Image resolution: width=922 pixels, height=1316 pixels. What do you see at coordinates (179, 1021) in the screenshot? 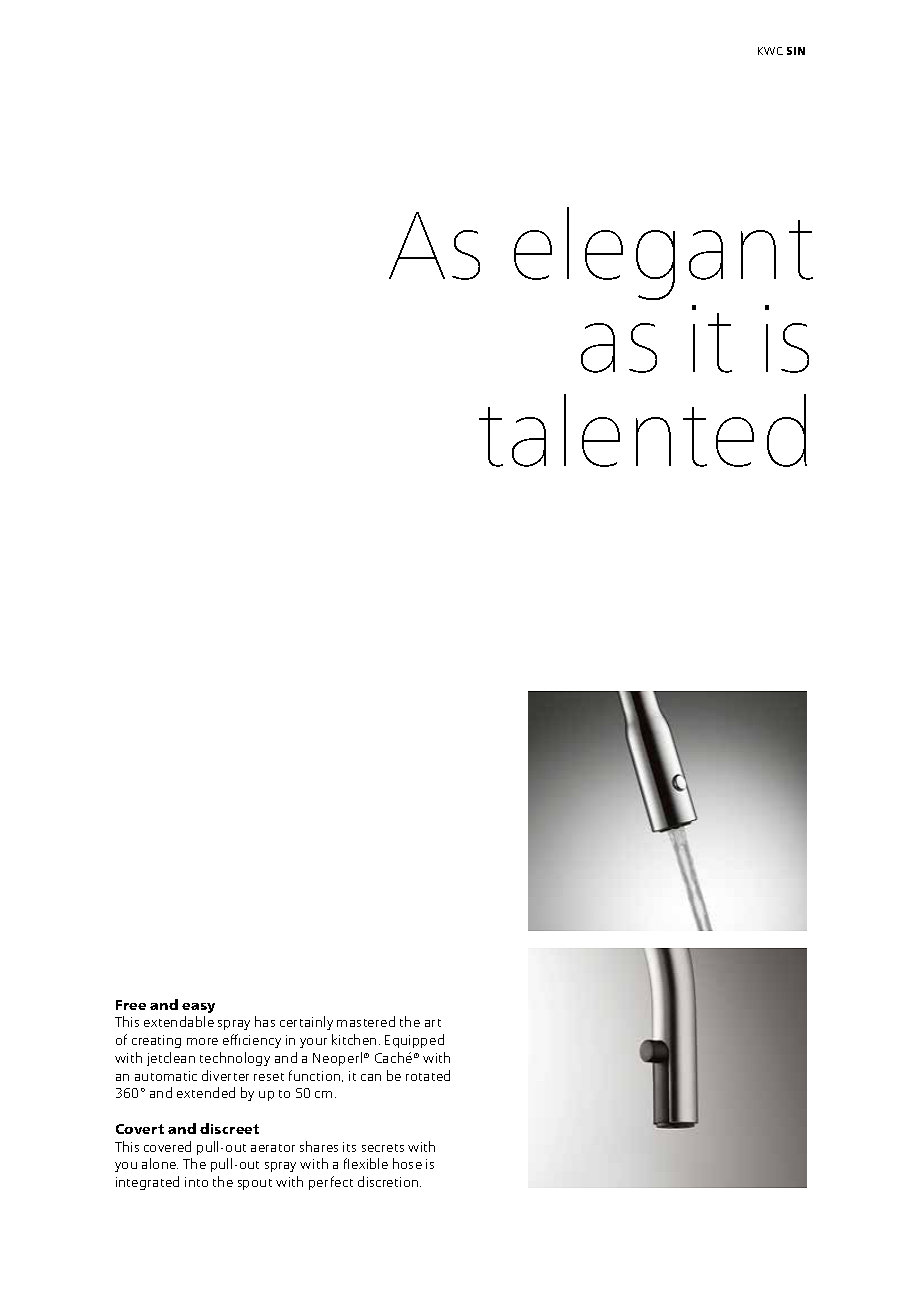
I see `extendable` at bounding box center [179, 1021].
